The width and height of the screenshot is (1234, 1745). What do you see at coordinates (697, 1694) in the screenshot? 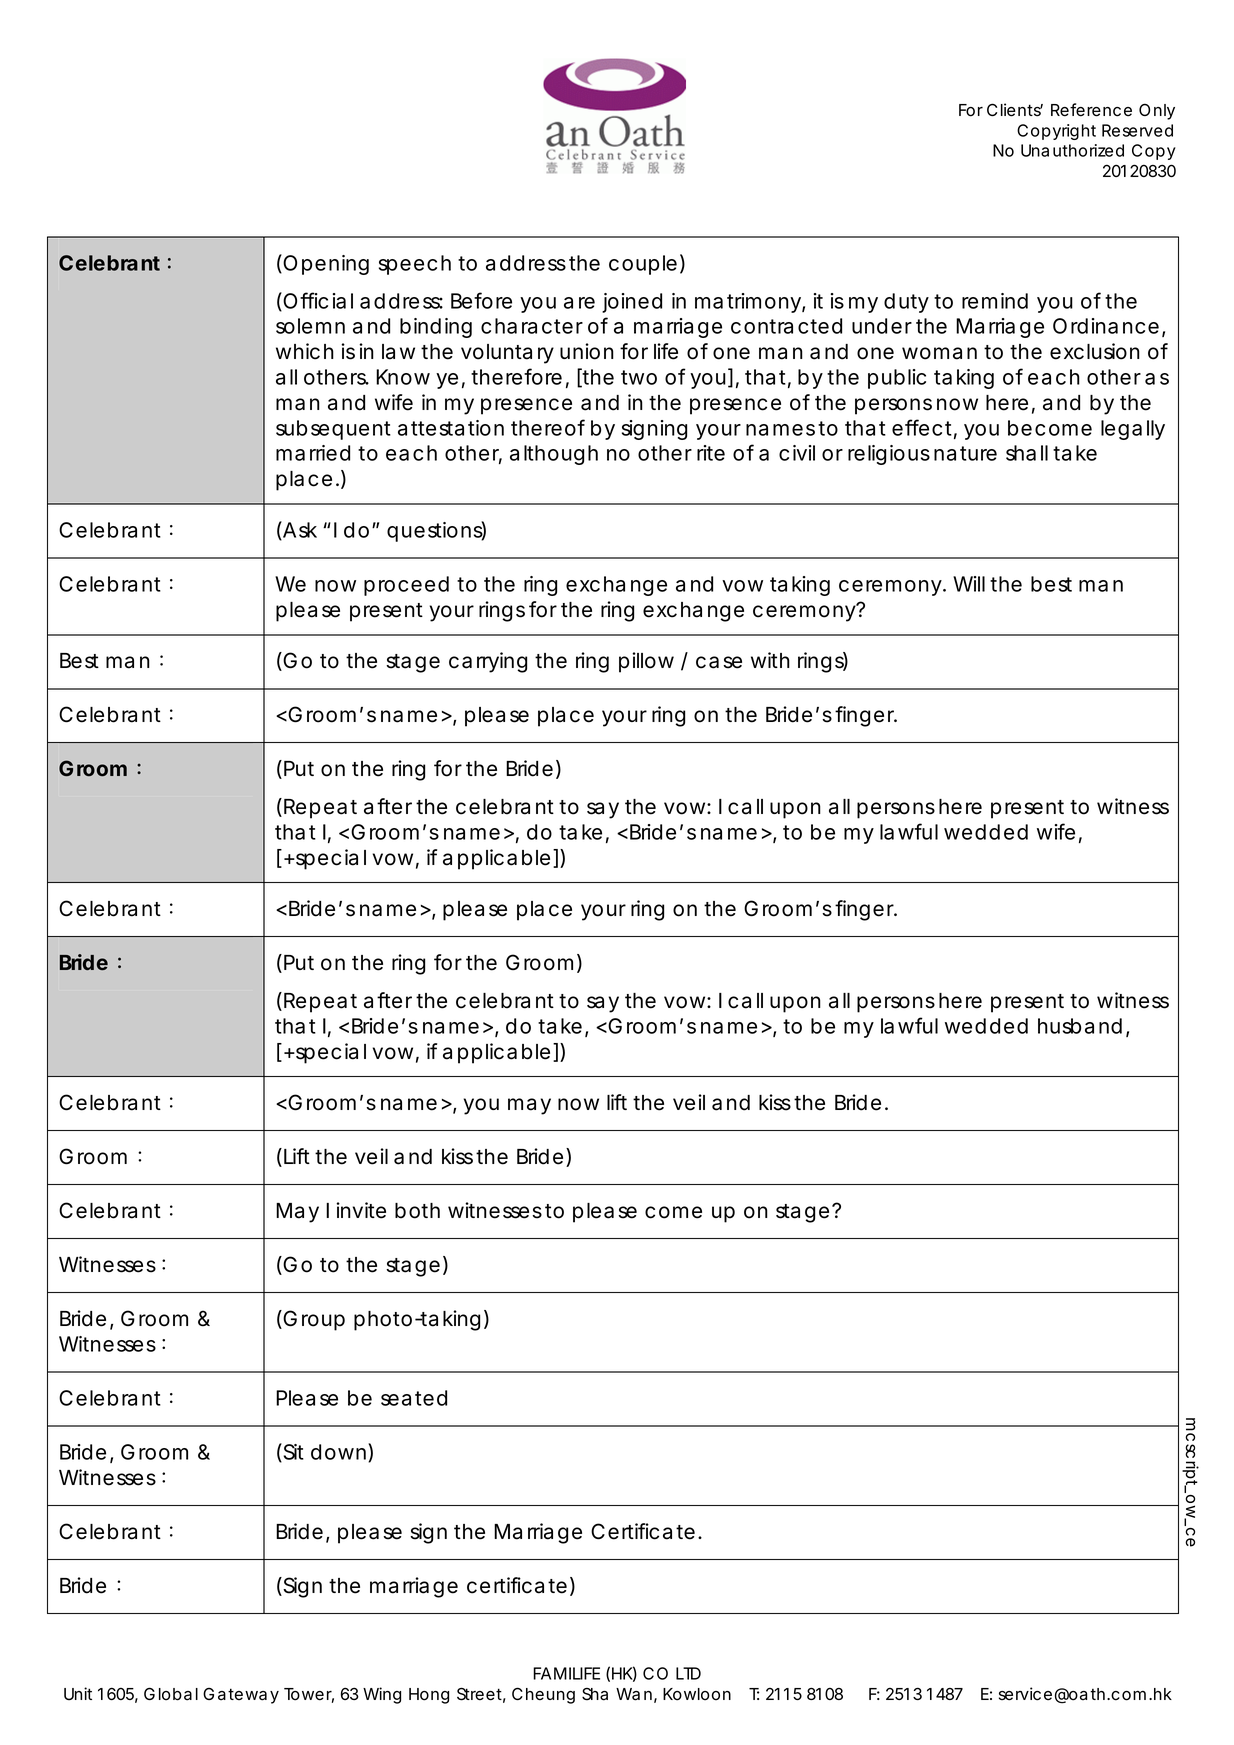
I see `Kowloon` at bounding box center [697, 1694].
